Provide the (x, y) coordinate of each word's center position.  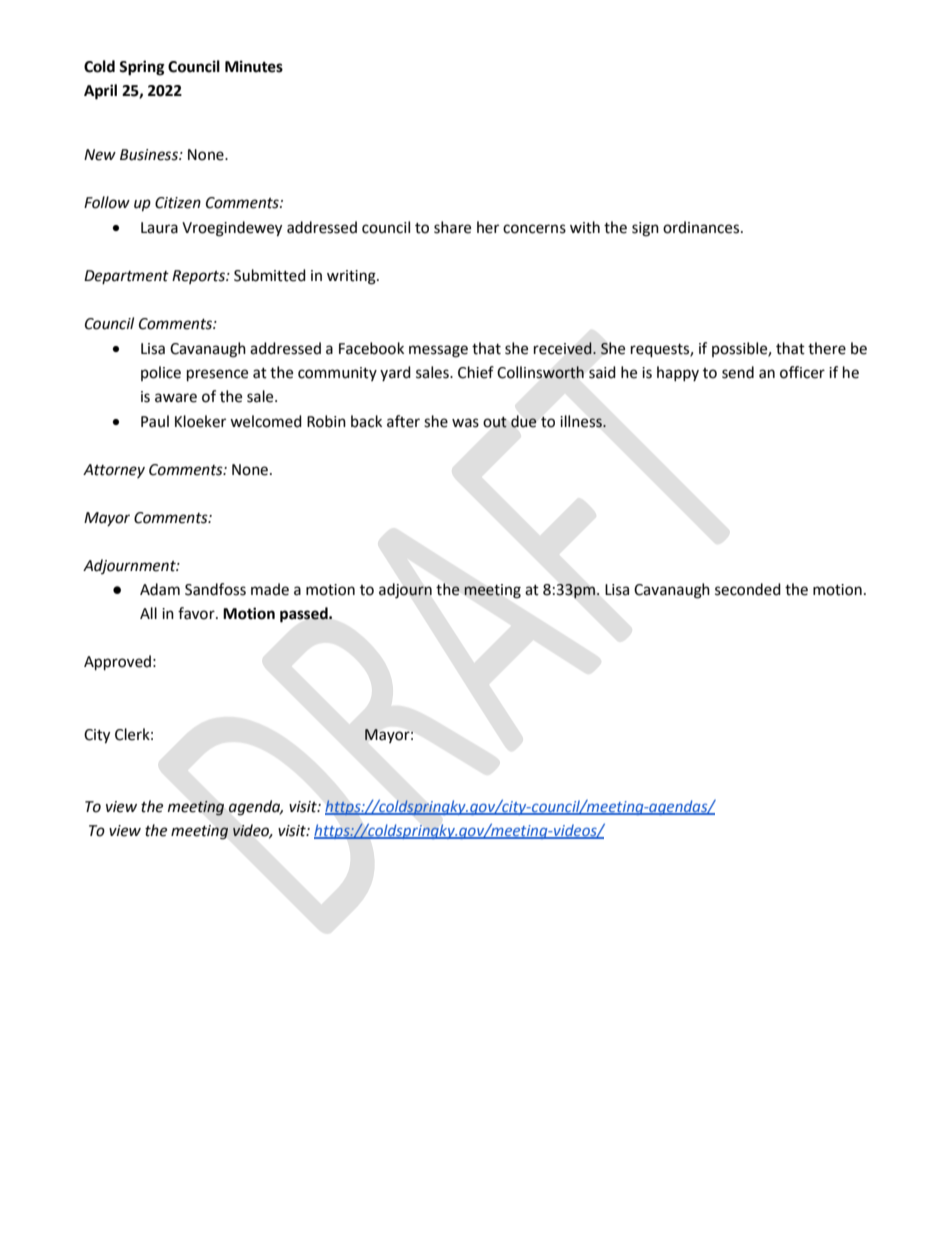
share (452, 227)
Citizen (178, 203)
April (100, 92)
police (161, 373)
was (465, 423)
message (438, 351)
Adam (160, 589)
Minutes (254, 66)
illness (582, 421)
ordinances (702, 227)
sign (645, 229)
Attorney (114, 471)
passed (305, 615)
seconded (748, 589)
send (738, 372)
